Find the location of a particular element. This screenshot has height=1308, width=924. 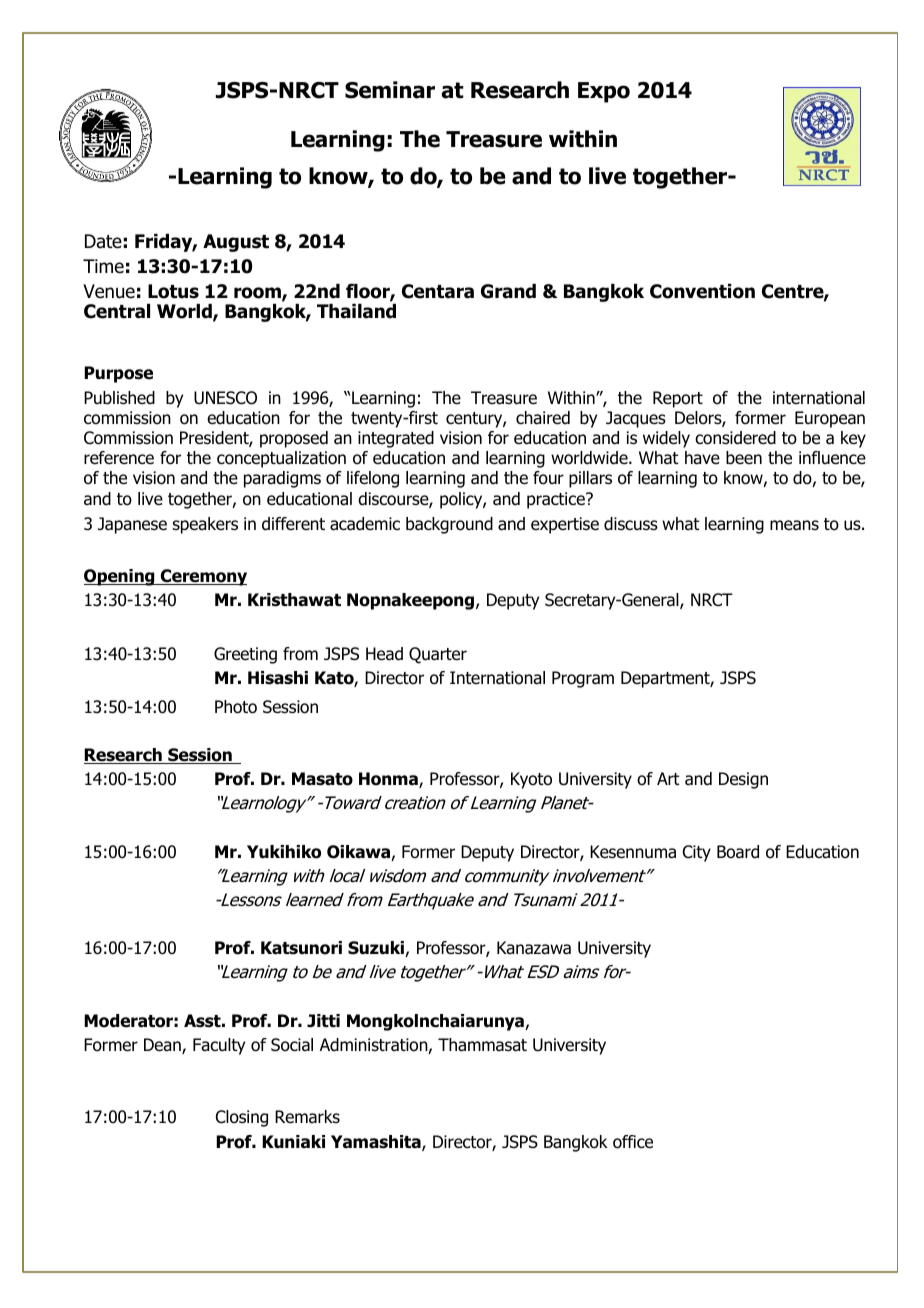

Closing is located at coordinates (242, 1118).
